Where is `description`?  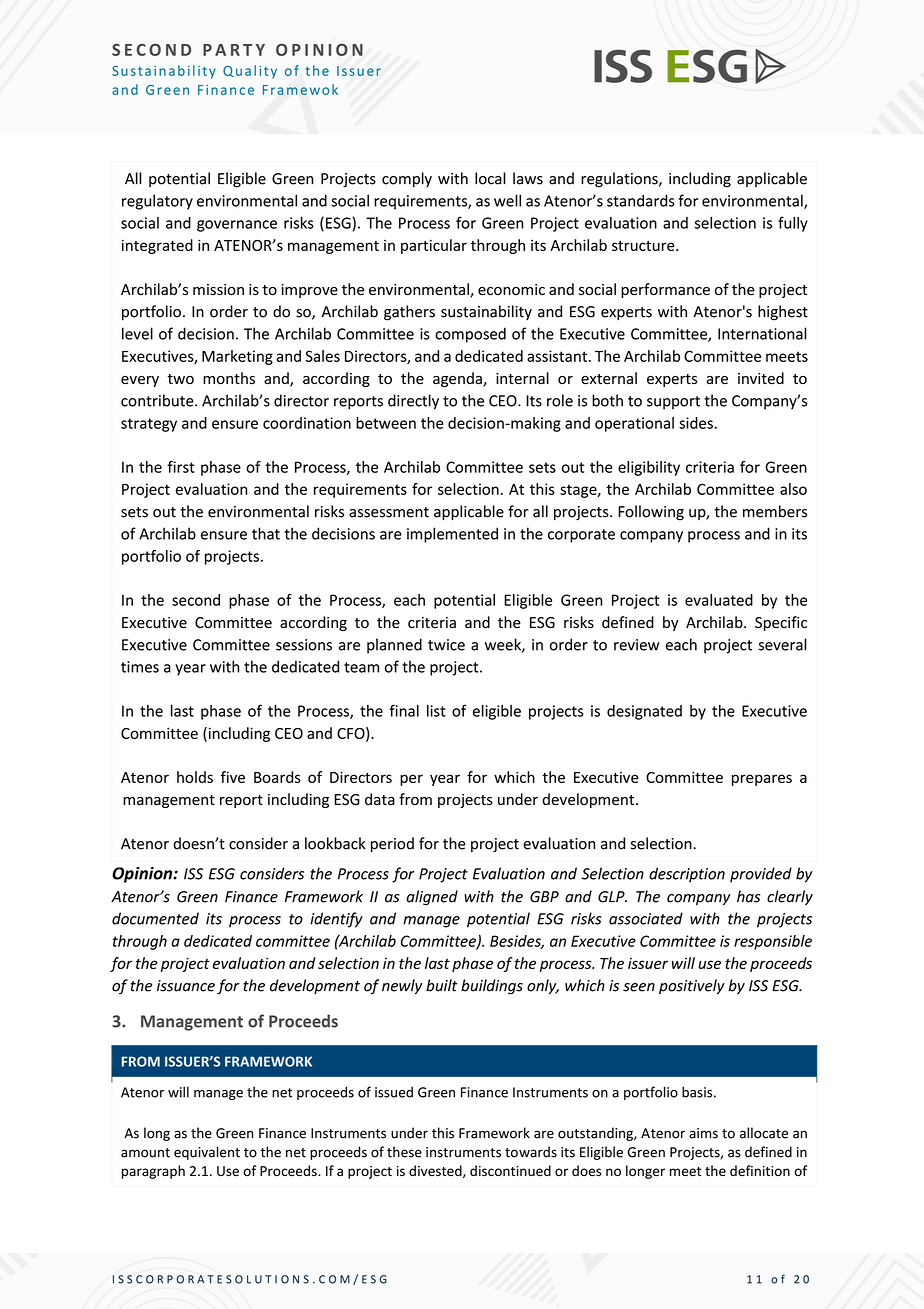
description is located at coordinates (687, 875).
